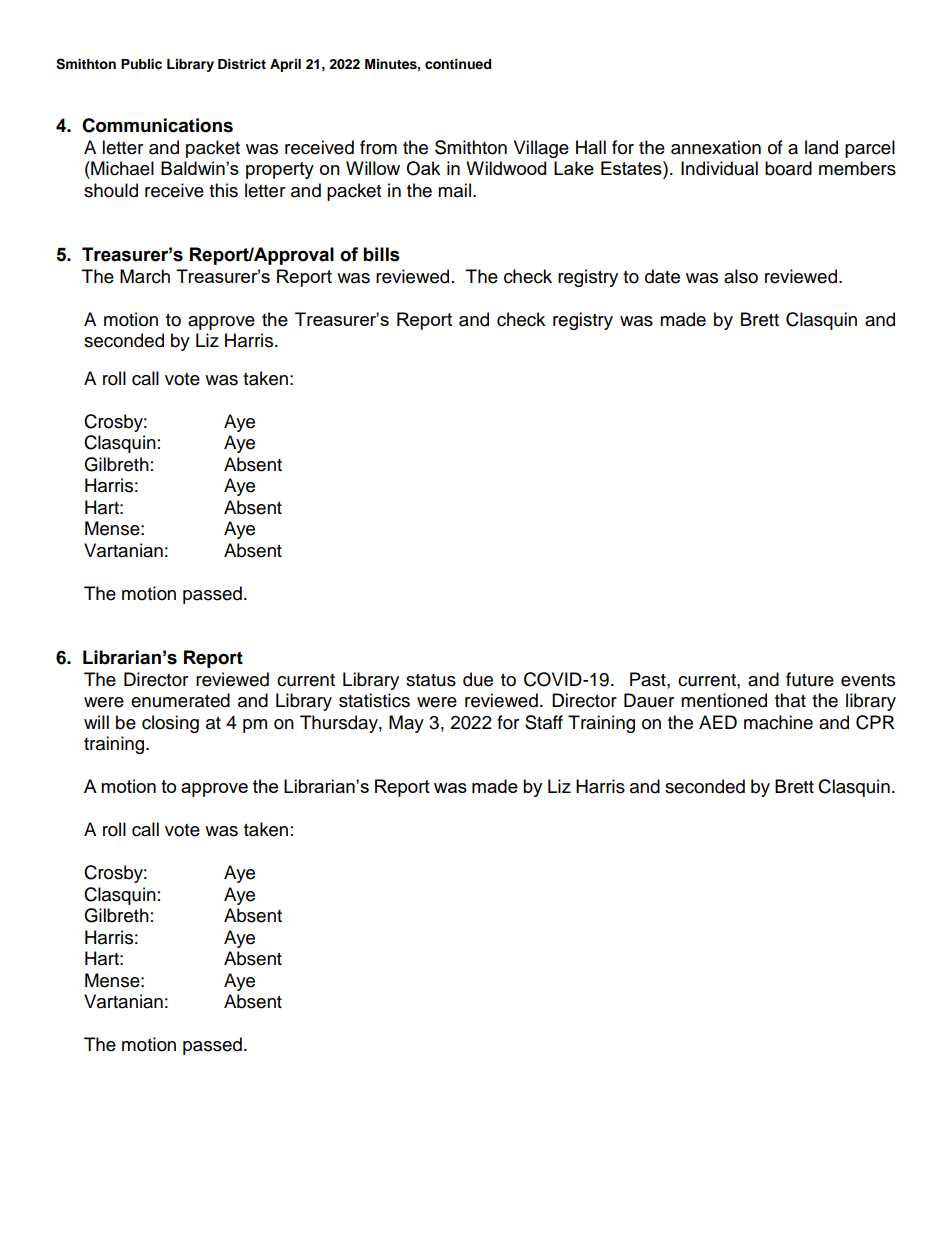  Describe the element at coordinates (741, 276) in the image. I see `also` at that location.
